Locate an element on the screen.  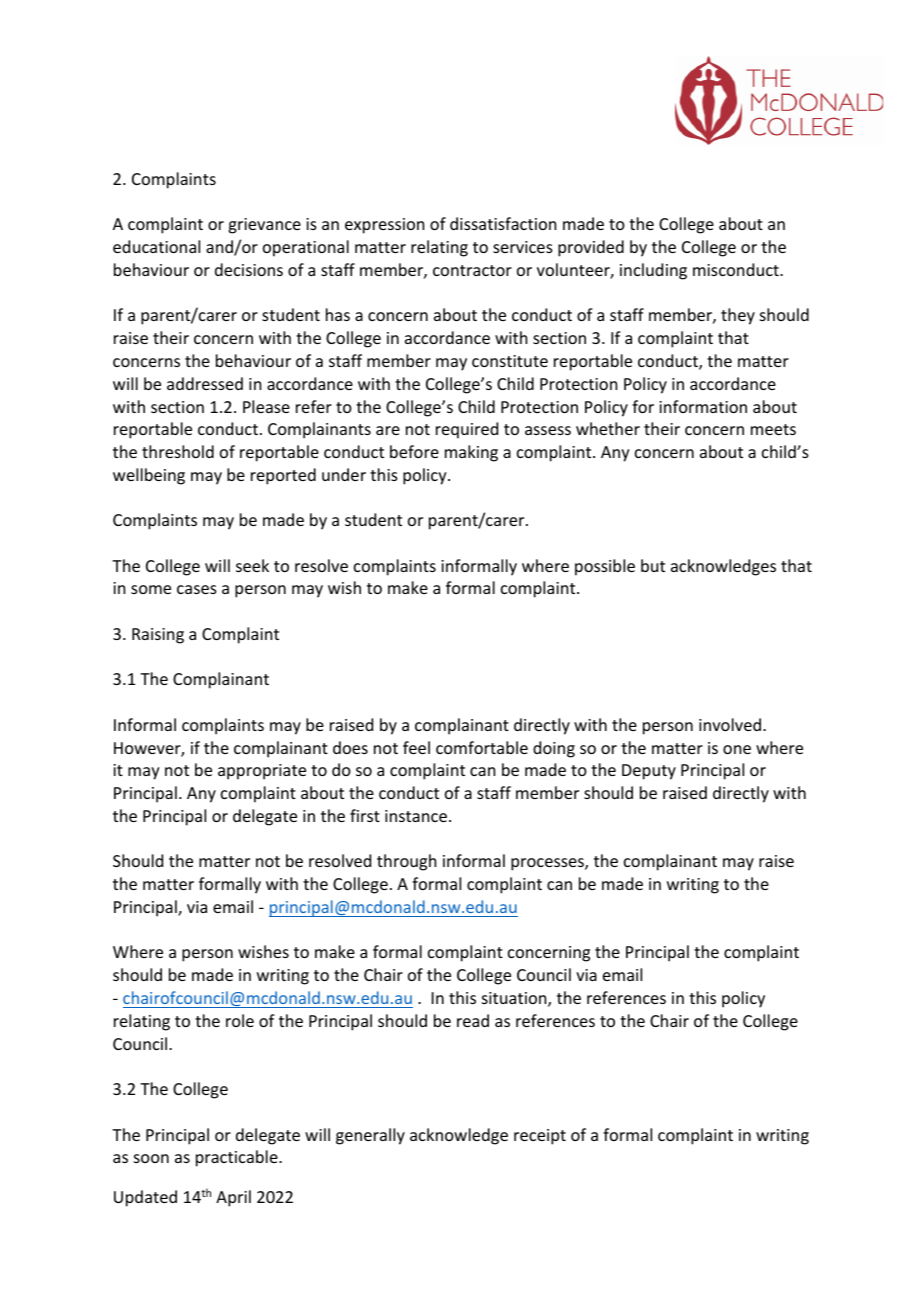
processes is located at coordinates (548, 864).
